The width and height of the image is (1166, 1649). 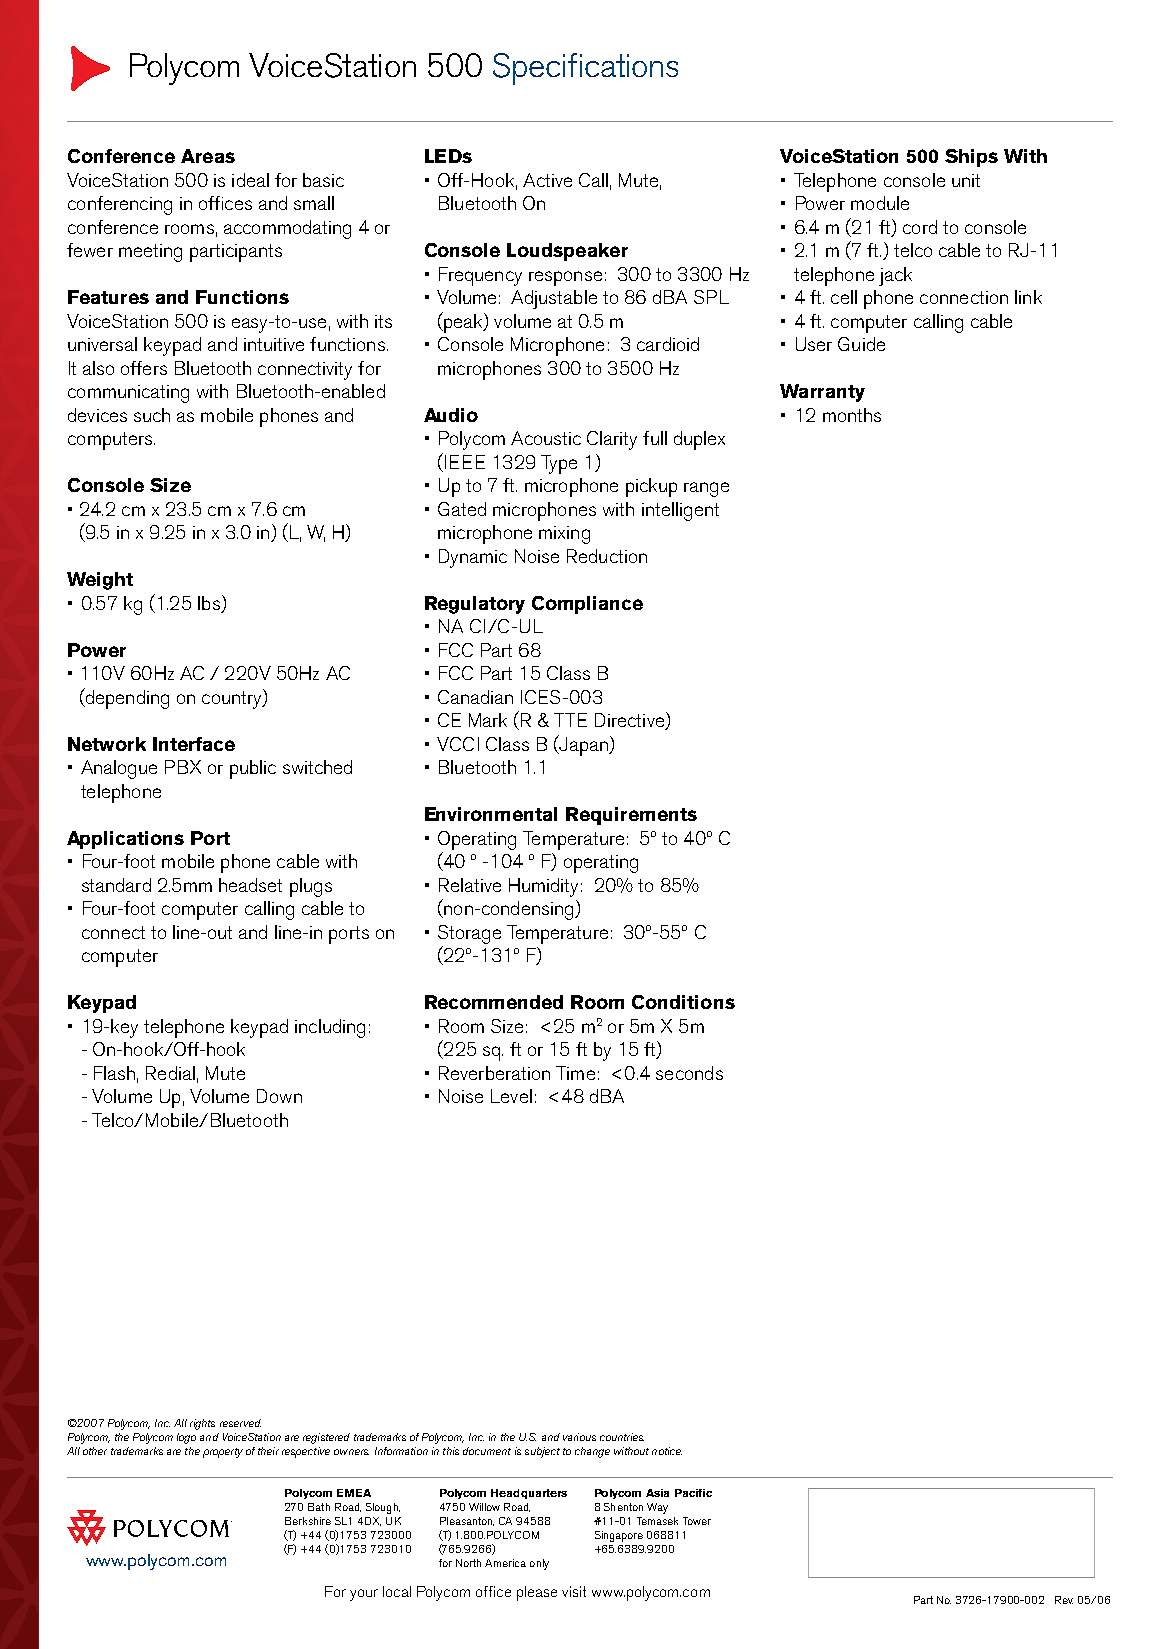 What do you see at coordinates (852, 415) in the image?
I see `months` at bounding box center [852, 415].
